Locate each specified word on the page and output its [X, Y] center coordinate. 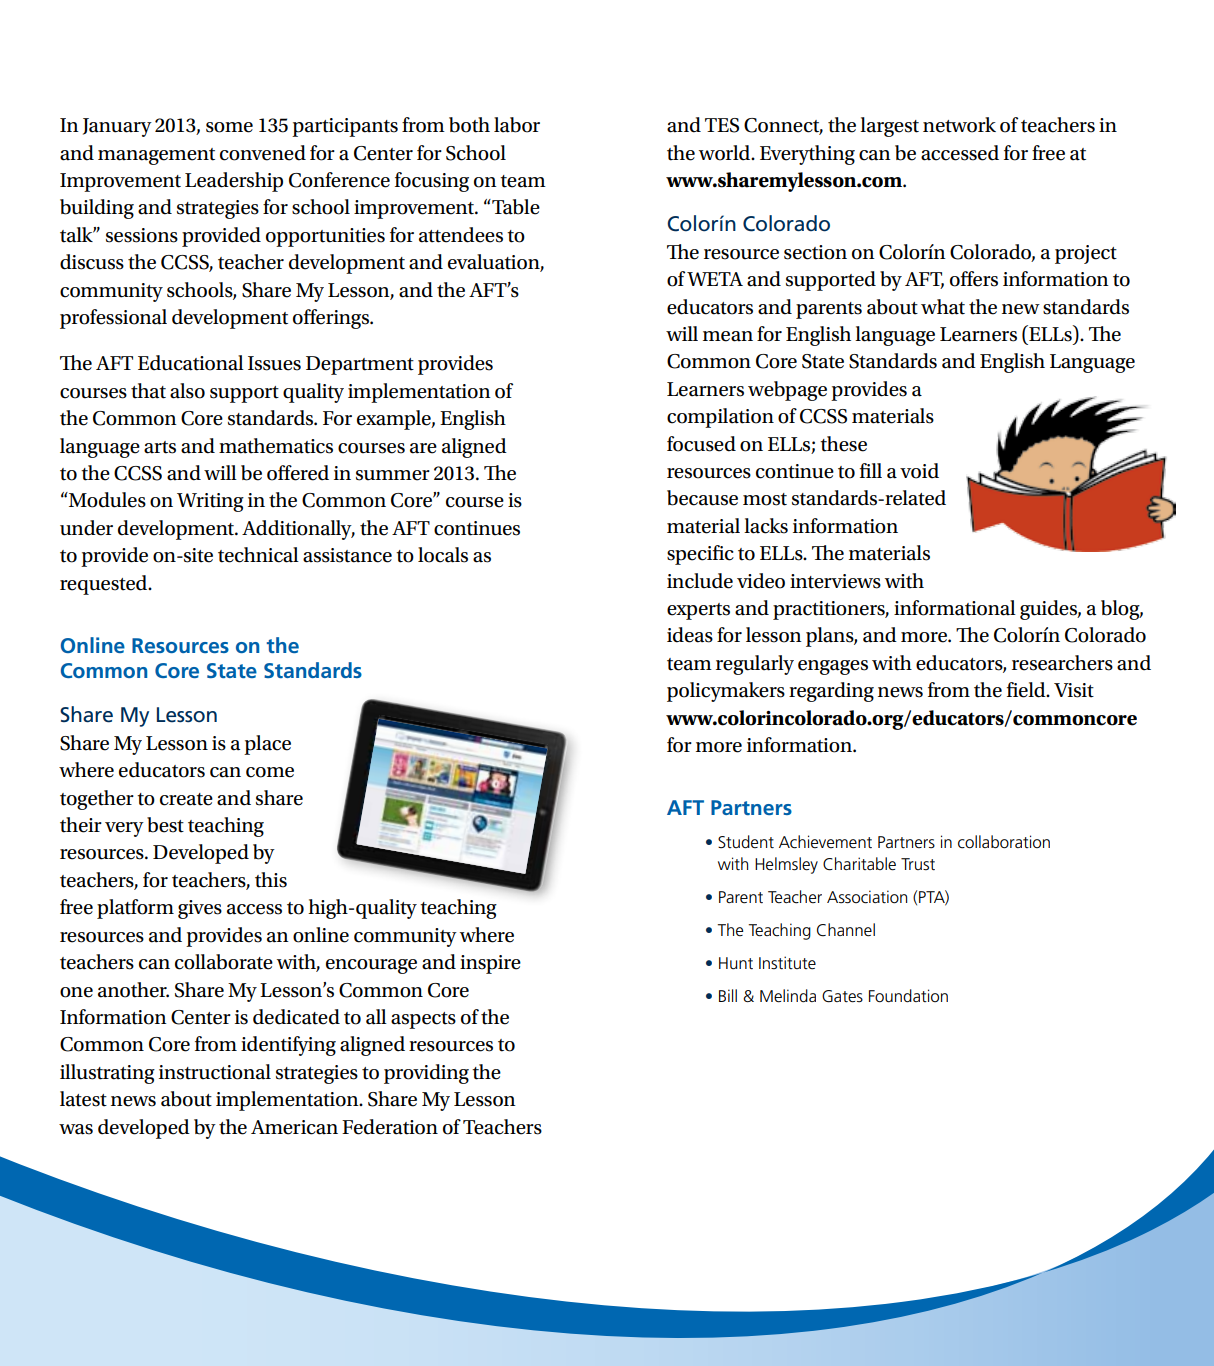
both [469, 125]
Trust [918, 864]
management [156, 156]
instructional [215, 1072]
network [959, 125]
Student [746, 842]
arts [160, 447]
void [919, 471]
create [186, 799]
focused [701, 444]
